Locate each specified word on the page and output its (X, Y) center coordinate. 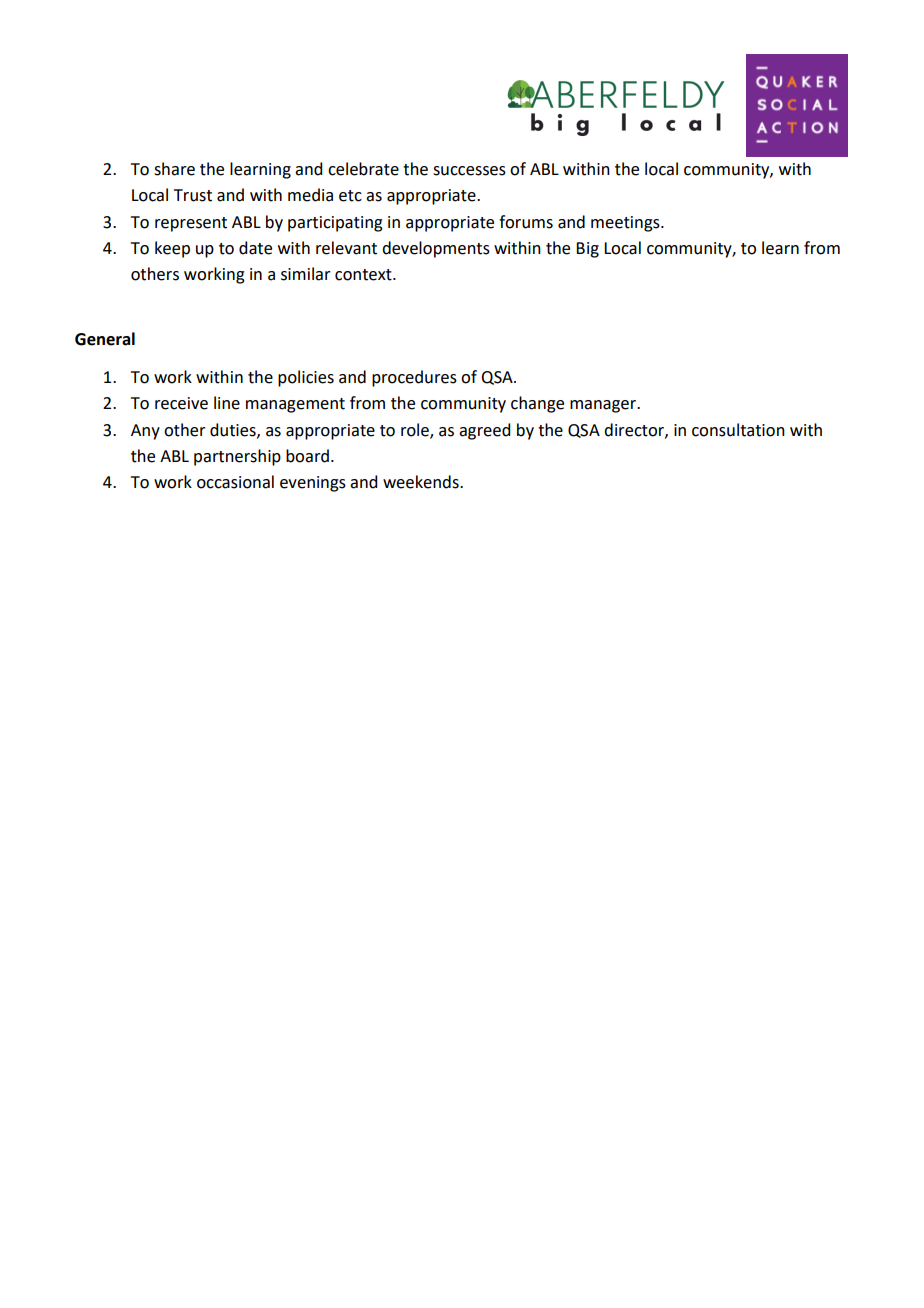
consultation (738, 430)
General (105, 339)
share (174, 169)
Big (587, 250)
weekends (422, 482)
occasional (235, 482)
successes (469, 171)
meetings (626, 224)
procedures (414, 378)
